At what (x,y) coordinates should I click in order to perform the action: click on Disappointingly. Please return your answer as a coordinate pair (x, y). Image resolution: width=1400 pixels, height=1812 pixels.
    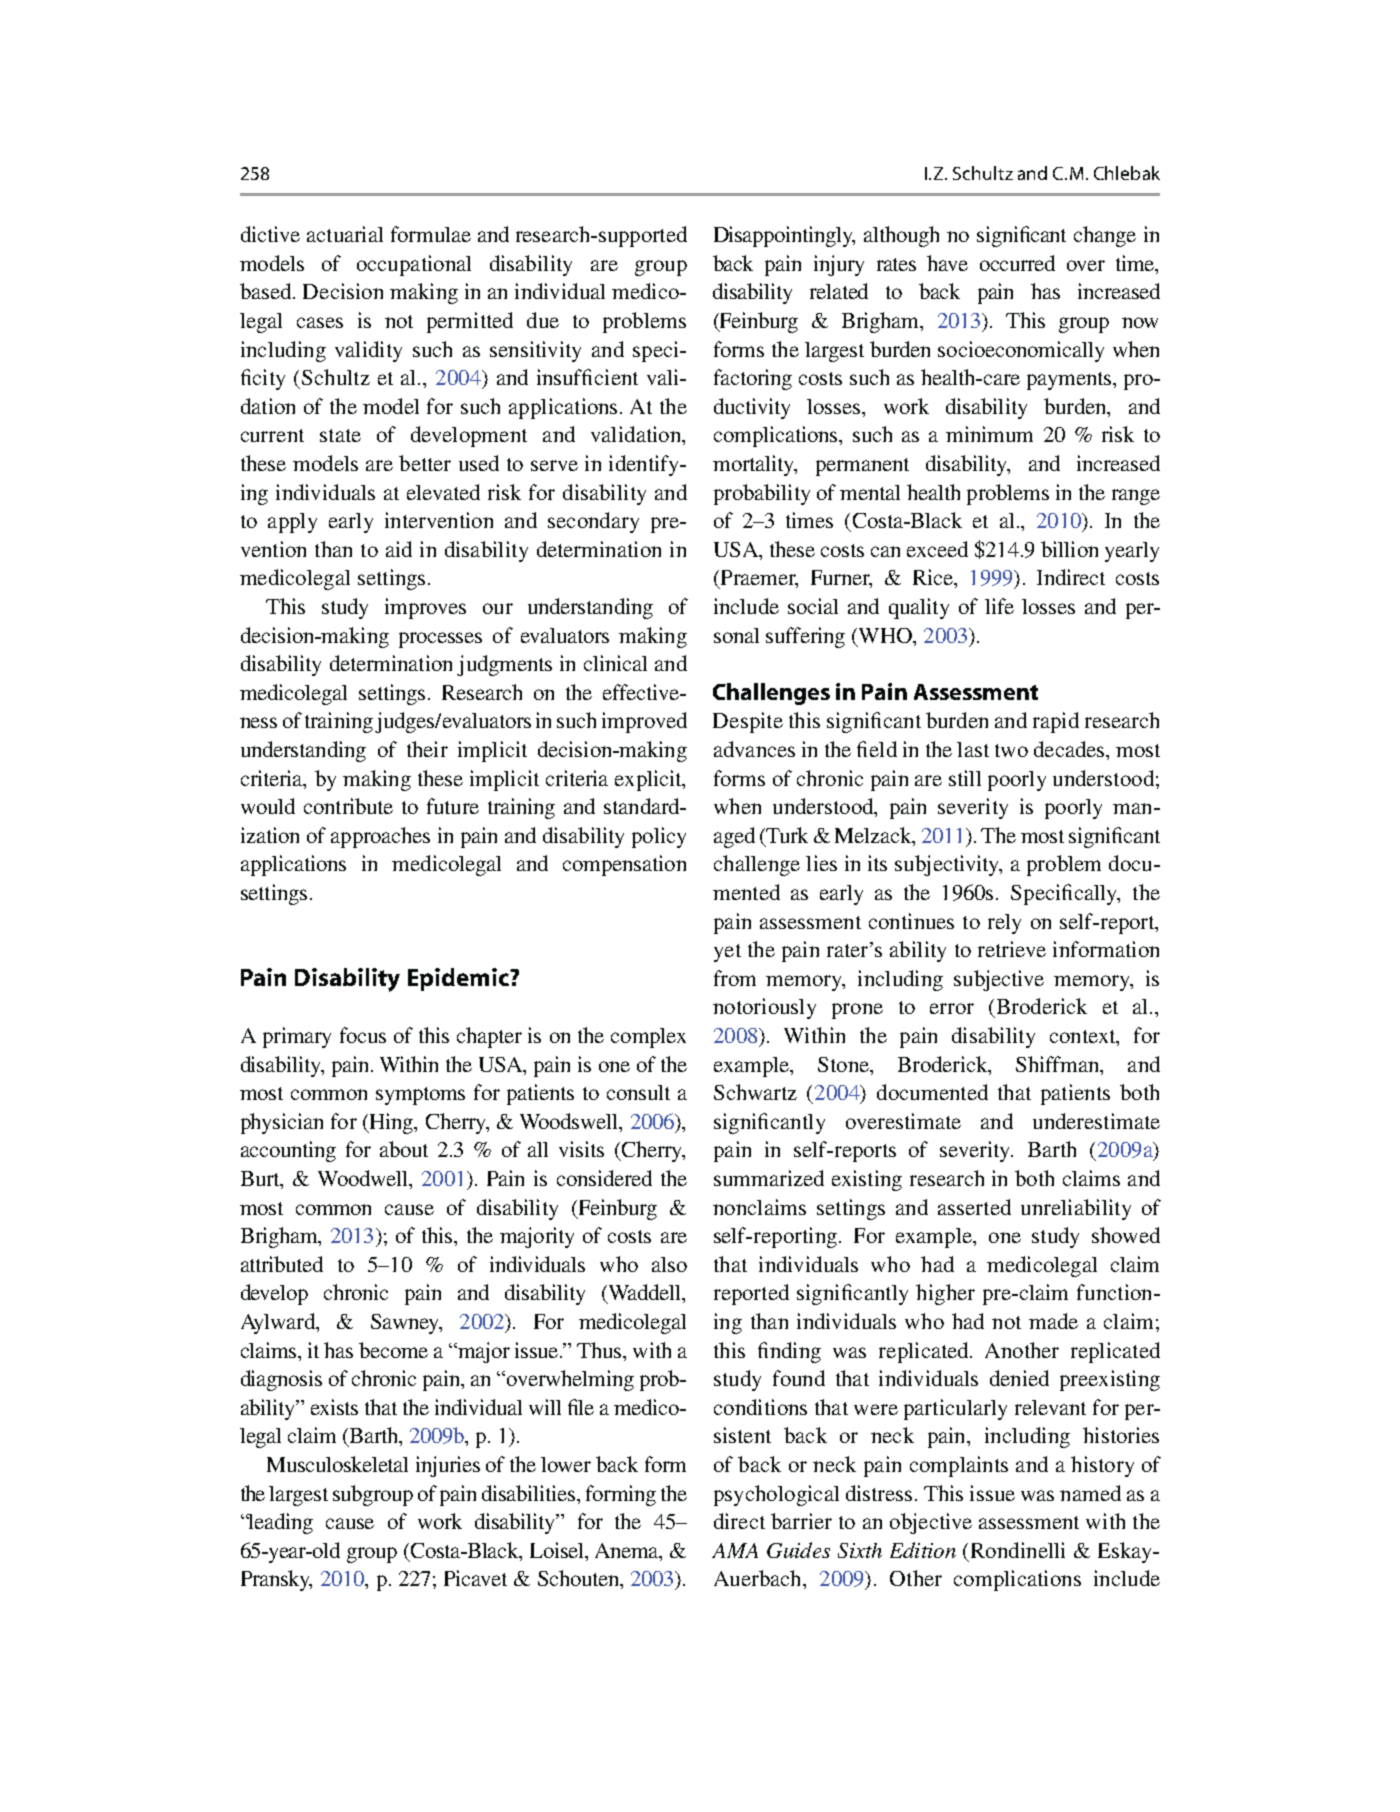
    Looking at the image, I should click on (784, 236).
